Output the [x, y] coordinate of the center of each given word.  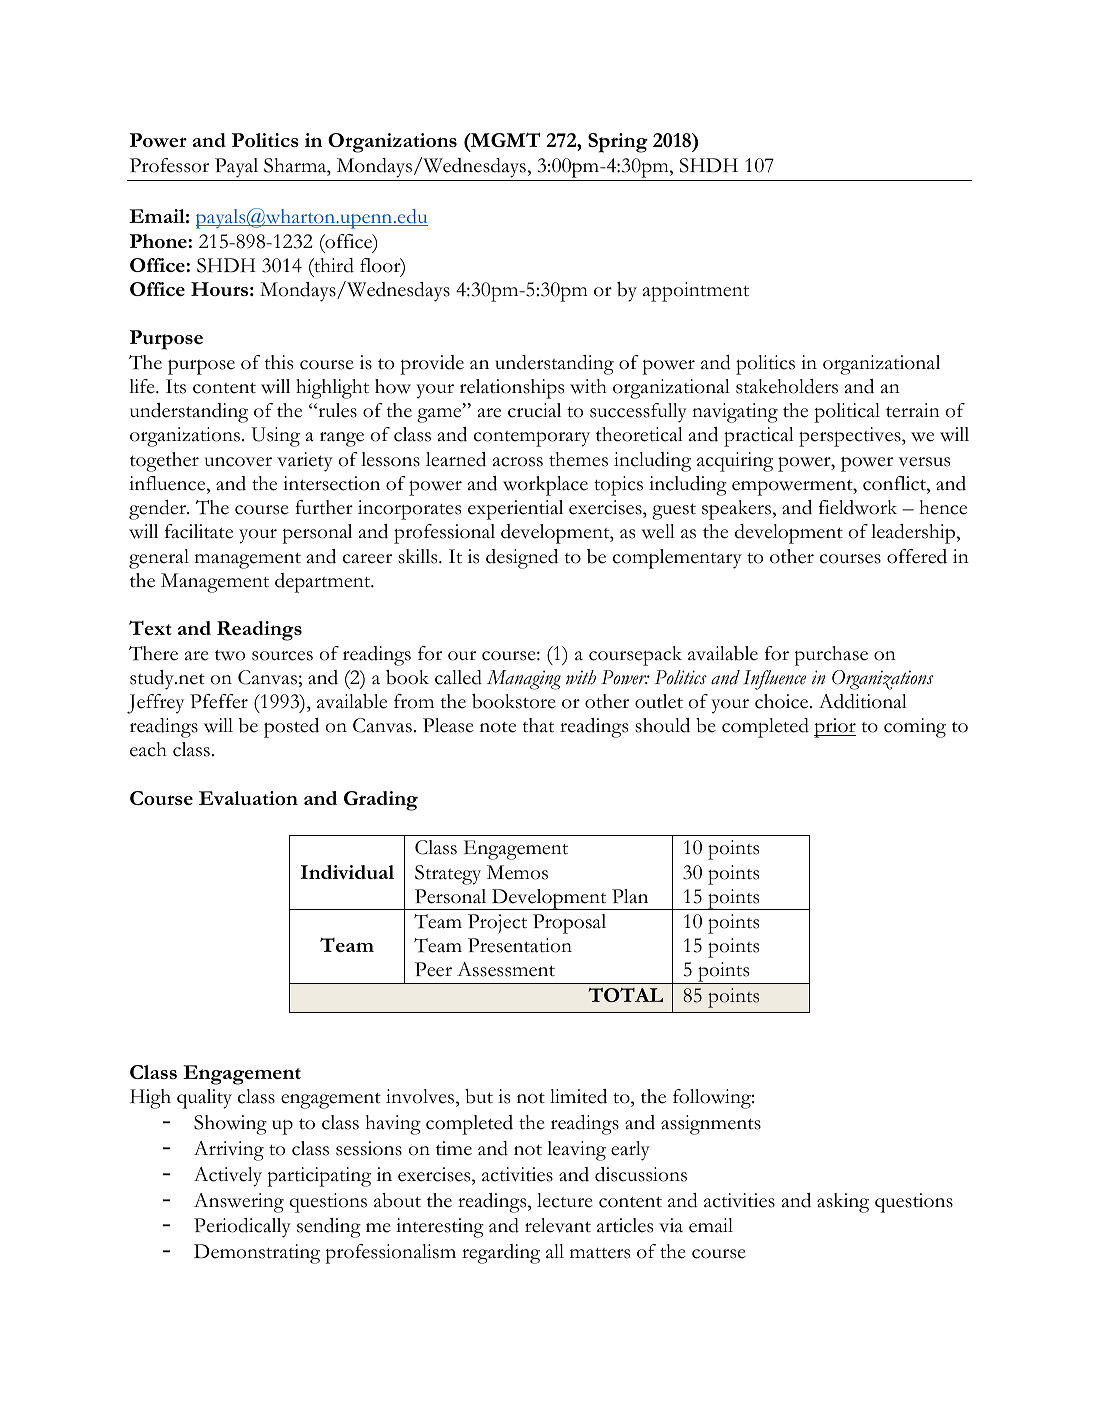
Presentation [520, 945]
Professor [169, 165]
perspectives [851, 437]
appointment [696, 292]
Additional [863, 701]
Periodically [242, 1228]
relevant [558, 1225]
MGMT [504, 139]
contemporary [532, 439]
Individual [347, 872]
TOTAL [625, 995]
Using [275, 437]
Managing [524, 680]
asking [843, 1203]
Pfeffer [219, 701]
